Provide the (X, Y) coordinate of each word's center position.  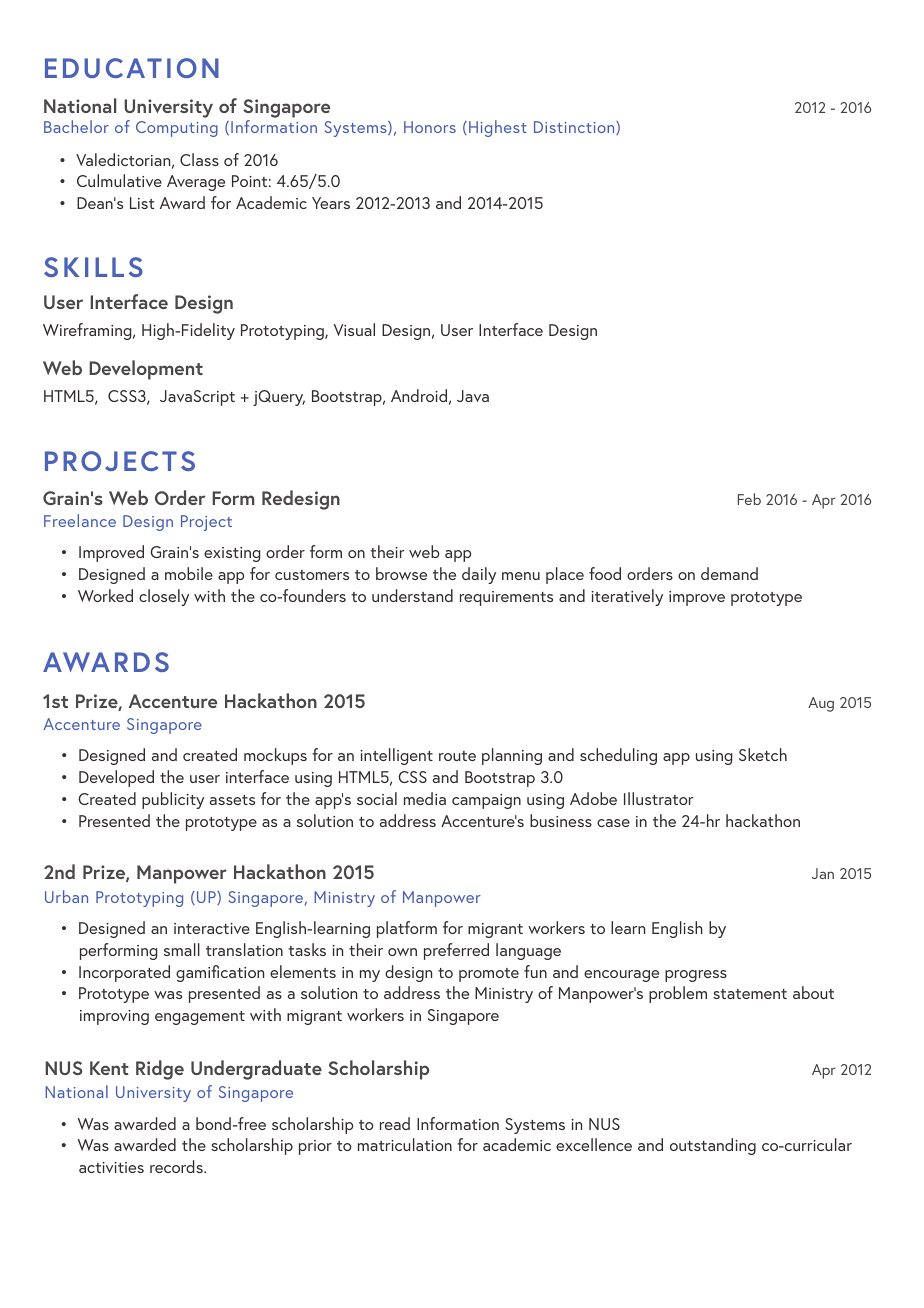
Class (199, 159)
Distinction (575, 128)
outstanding (713, 1146)
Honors (430, 127)
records (177, 1166)
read (395, 1123)
